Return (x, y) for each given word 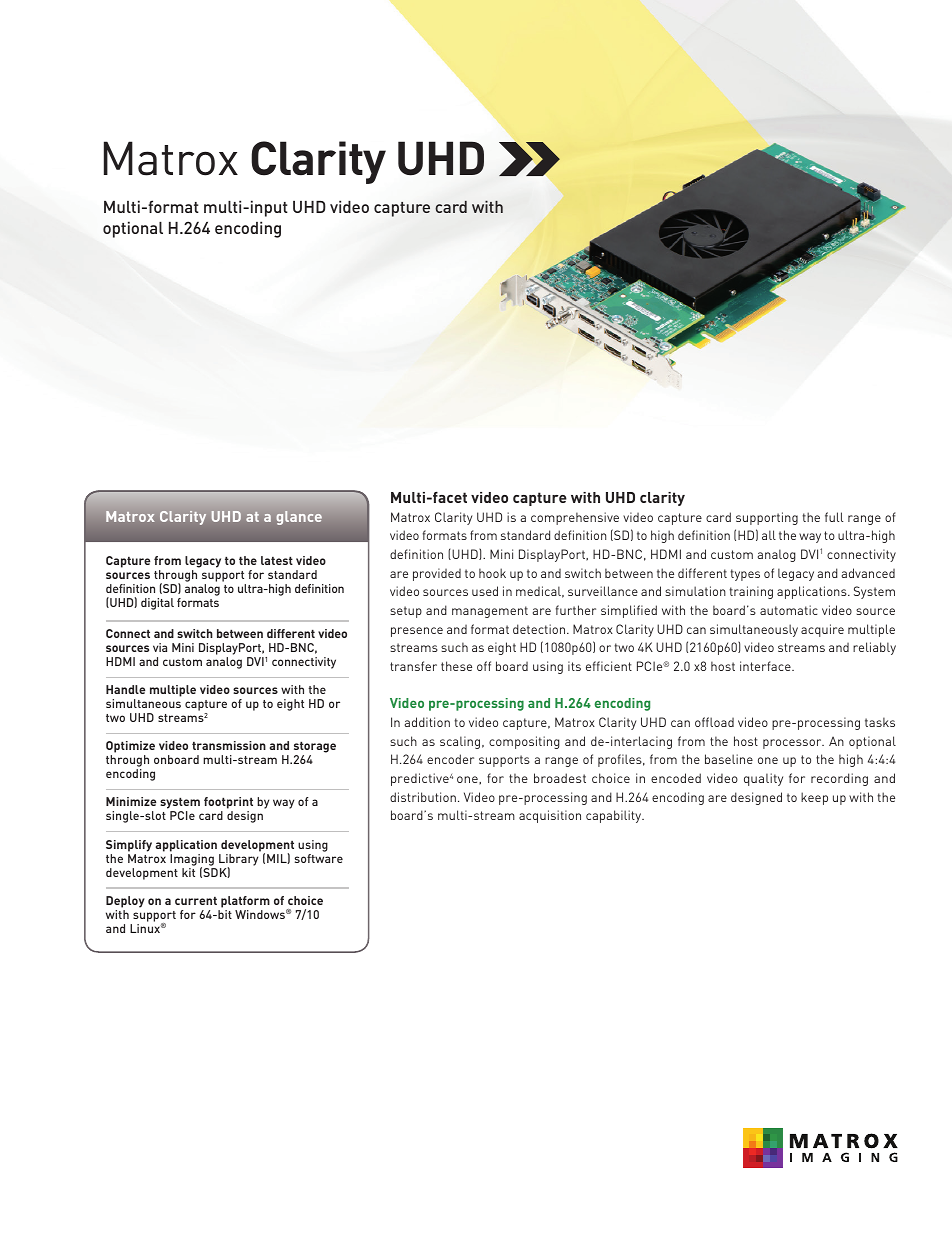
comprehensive (575, 518)
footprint (228, 804)
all (769, 535)
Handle (125, 689)
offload (714, 722)
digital (157, 604)
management (490, 612)
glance (299, 518)
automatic (789, 610)
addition (427, 722)
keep (814, 798)
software (319, 858)
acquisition (550, 816)
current (196, 901)
